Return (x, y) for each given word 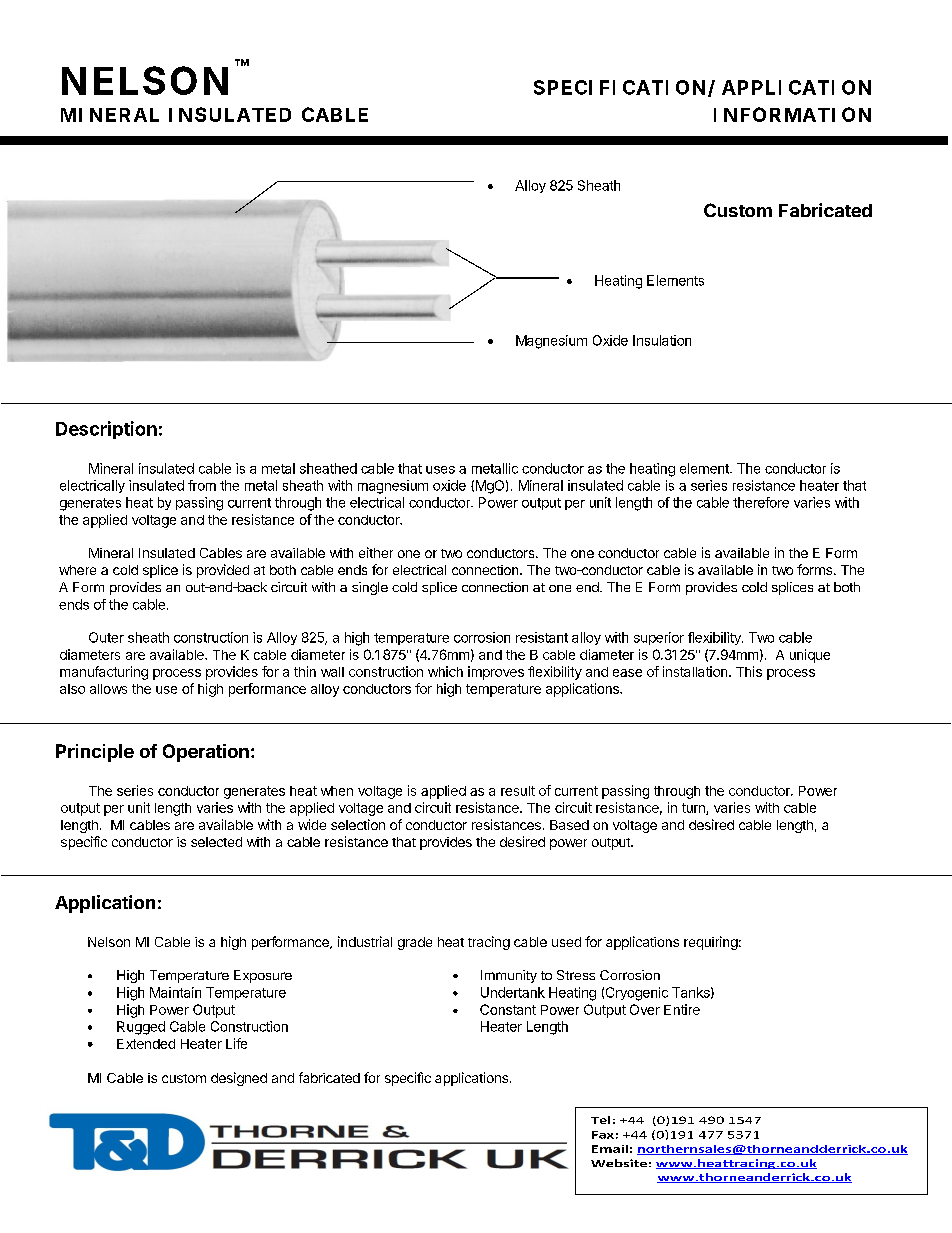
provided (223, 571)
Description (106, 430)
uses (440, 470)
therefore (761, 502)
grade (415, 943)
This (749, 671)
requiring (711, 943)
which (445, 671)
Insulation (662, 340)
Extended (146, 1044)
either (376, 552)
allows (108, 689)
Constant (508, 1009)
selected (216, 842)
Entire (682, 1009)
